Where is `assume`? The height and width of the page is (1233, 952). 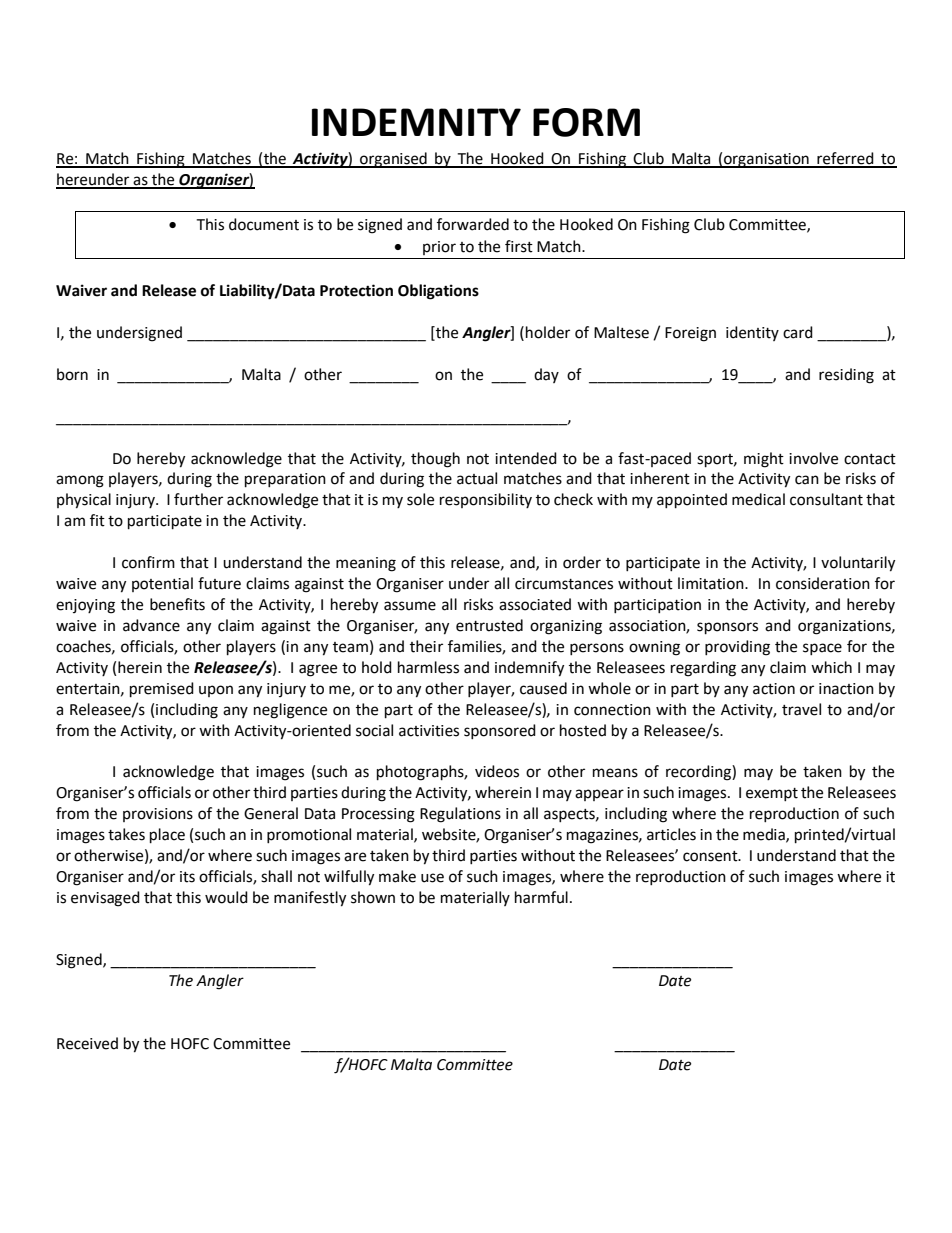
assume is located at coordinates (410, 606).
